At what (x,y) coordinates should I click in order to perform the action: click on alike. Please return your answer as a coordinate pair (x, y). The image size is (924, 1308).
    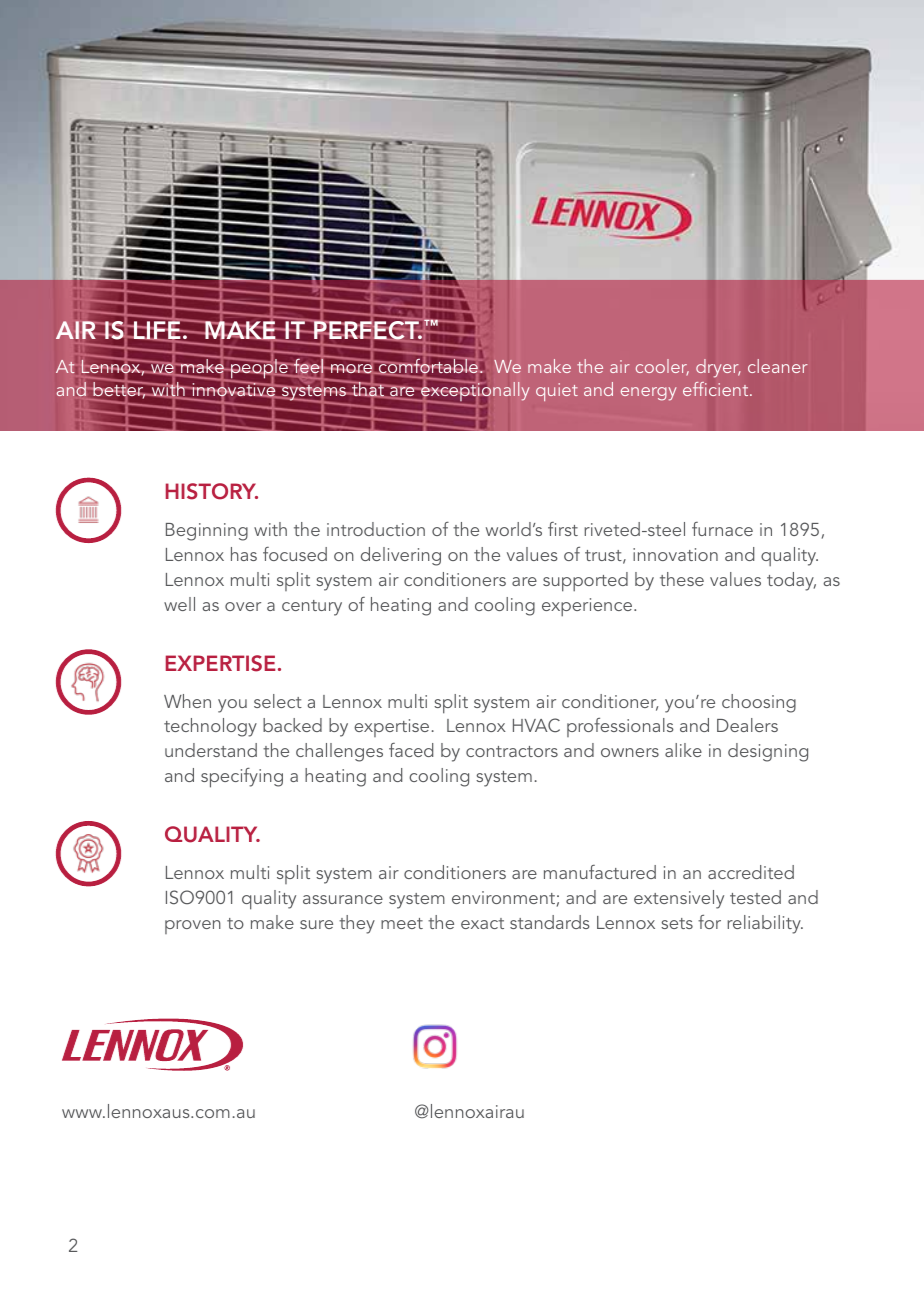
    Looking at the image, I should click on (683, 750).
